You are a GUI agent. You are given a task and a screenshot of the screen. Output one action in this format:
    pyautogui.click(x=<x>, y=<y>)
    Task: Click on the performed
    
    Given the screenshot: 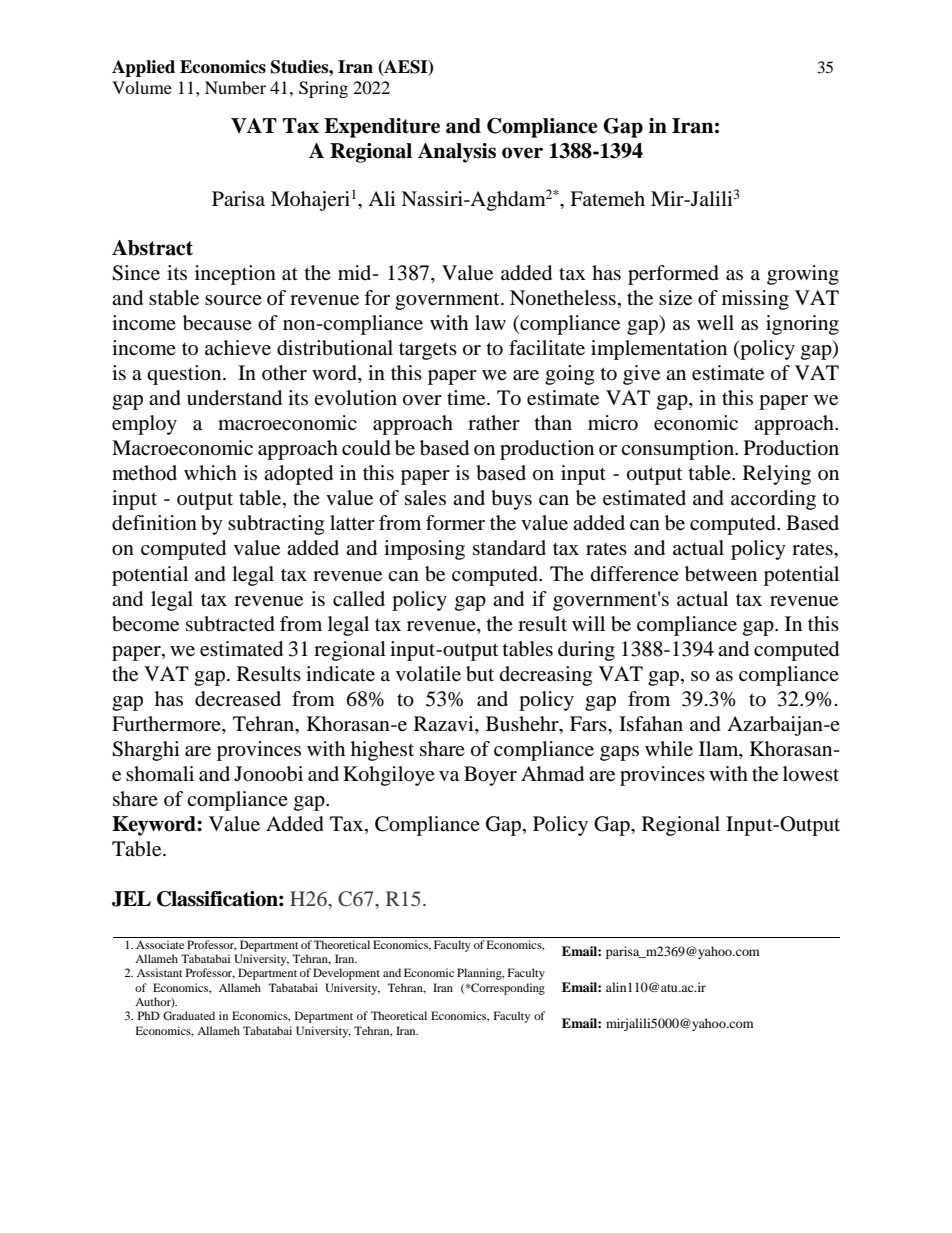 What is the action you would take?
    pyautogui.click(x=673, y=275)
